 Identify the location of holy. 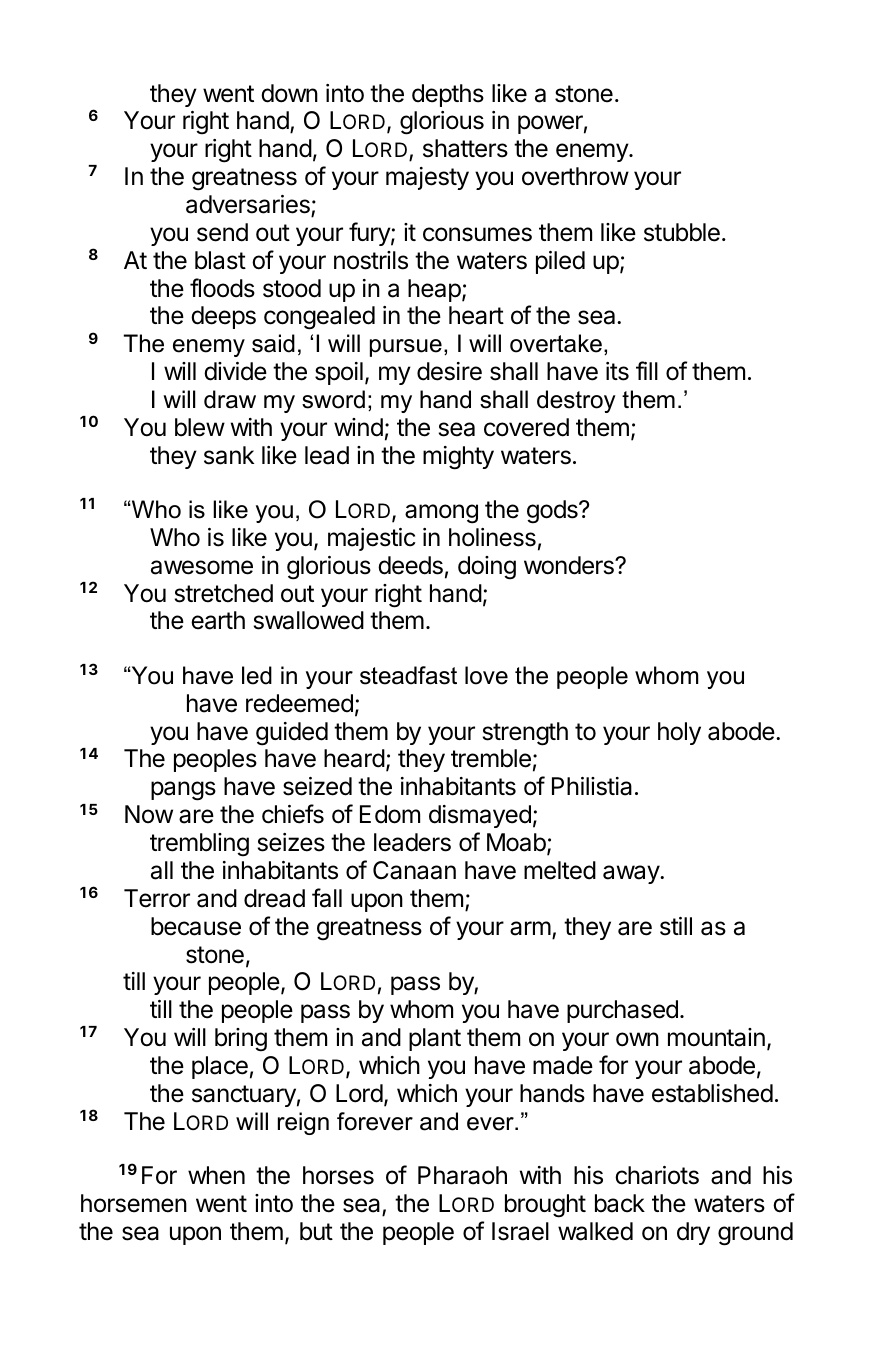
(679, 733).
